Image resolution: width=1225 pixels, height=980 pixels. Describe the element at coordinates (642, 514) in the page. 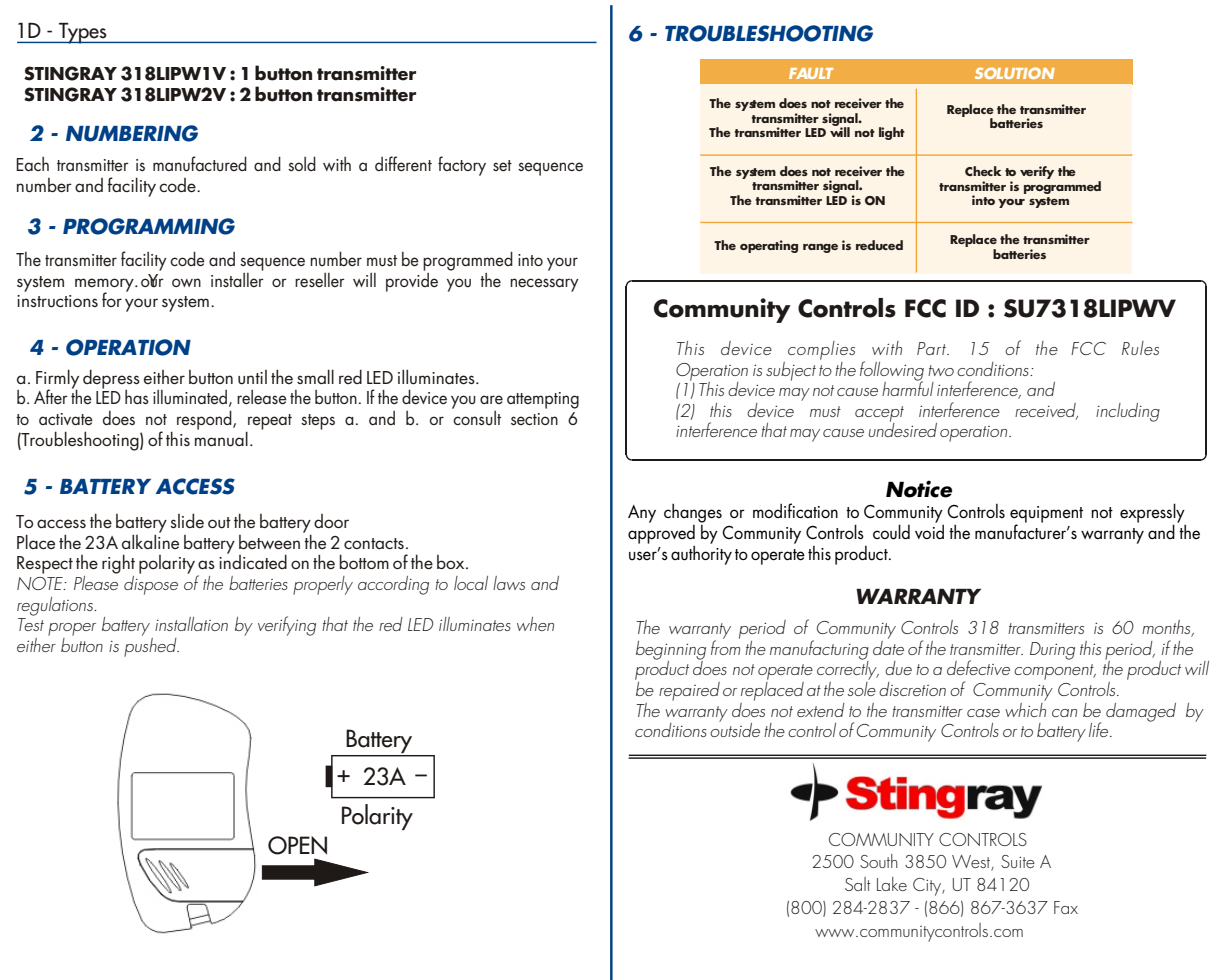

I see `Any` at that location.
